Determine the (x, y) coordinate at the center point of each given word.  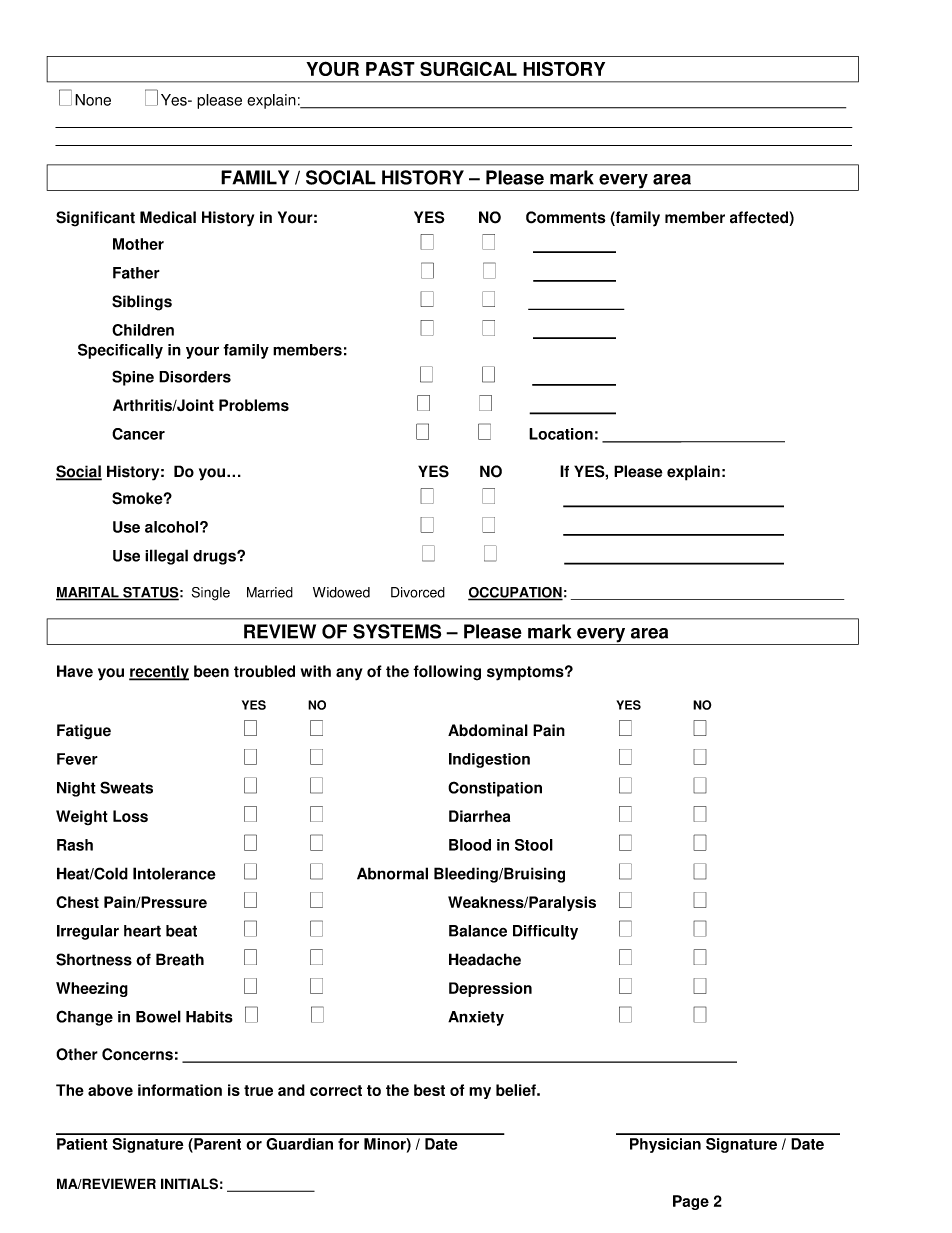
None (93, 100)
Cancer (138, 434)
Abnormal (392, 873)
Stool (534, 845)
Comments (566, 217)
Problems (254, 405)
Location (561, 434)
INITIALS (189, 1184)
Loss (130, 816)
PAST (390, 68)
